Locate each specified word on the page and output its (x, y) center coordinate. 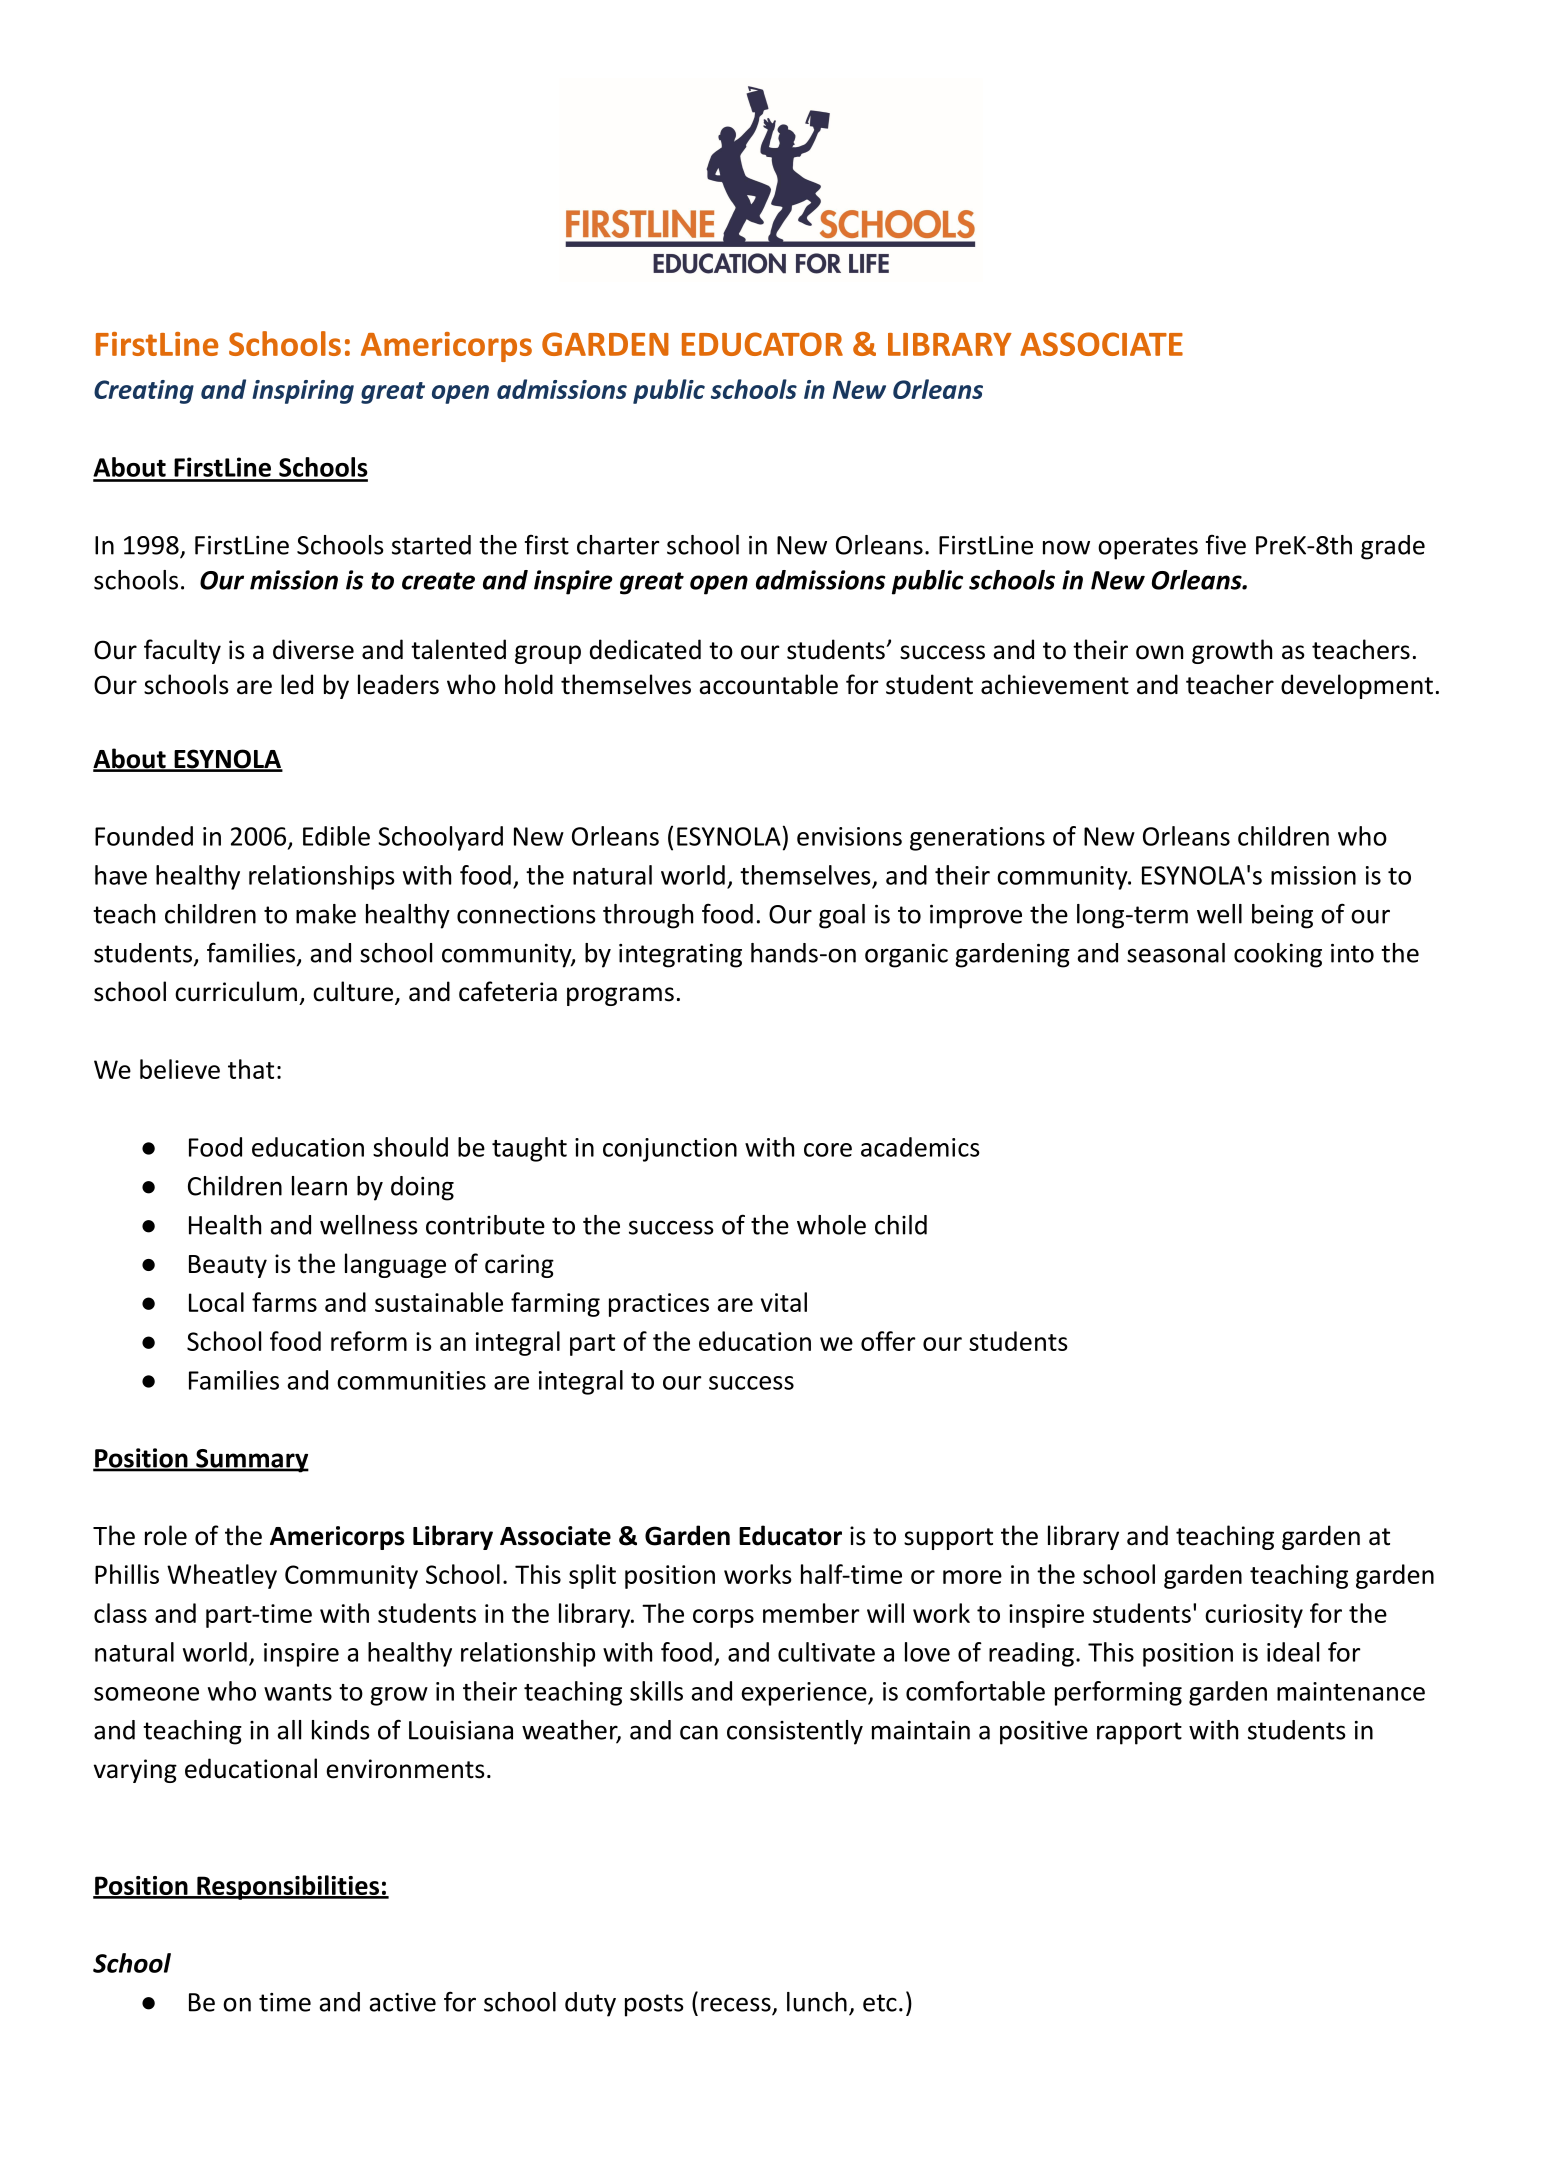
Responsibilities (288, 1887)
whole (831, 1225)
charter (618, 545)
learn (319, 1186)
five (1226, 544)
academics (920, 1147)
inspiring (303, 392)
